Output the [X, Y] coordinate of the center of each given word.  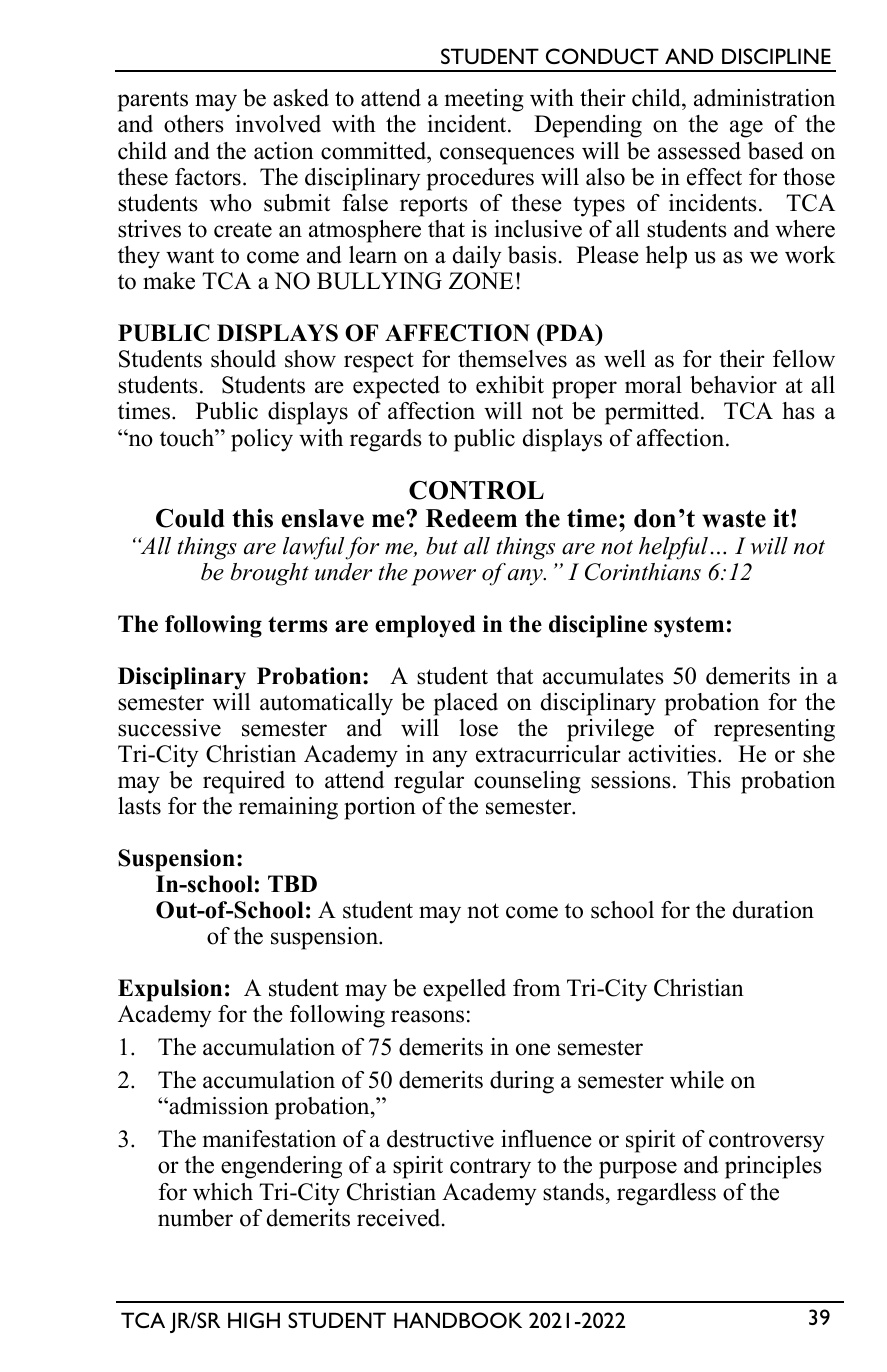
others [194, 124]
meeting [484, 100]
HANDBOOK [458, 1320]
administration [764, 98]
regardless [666, 1194]
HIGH [254, 1320]
